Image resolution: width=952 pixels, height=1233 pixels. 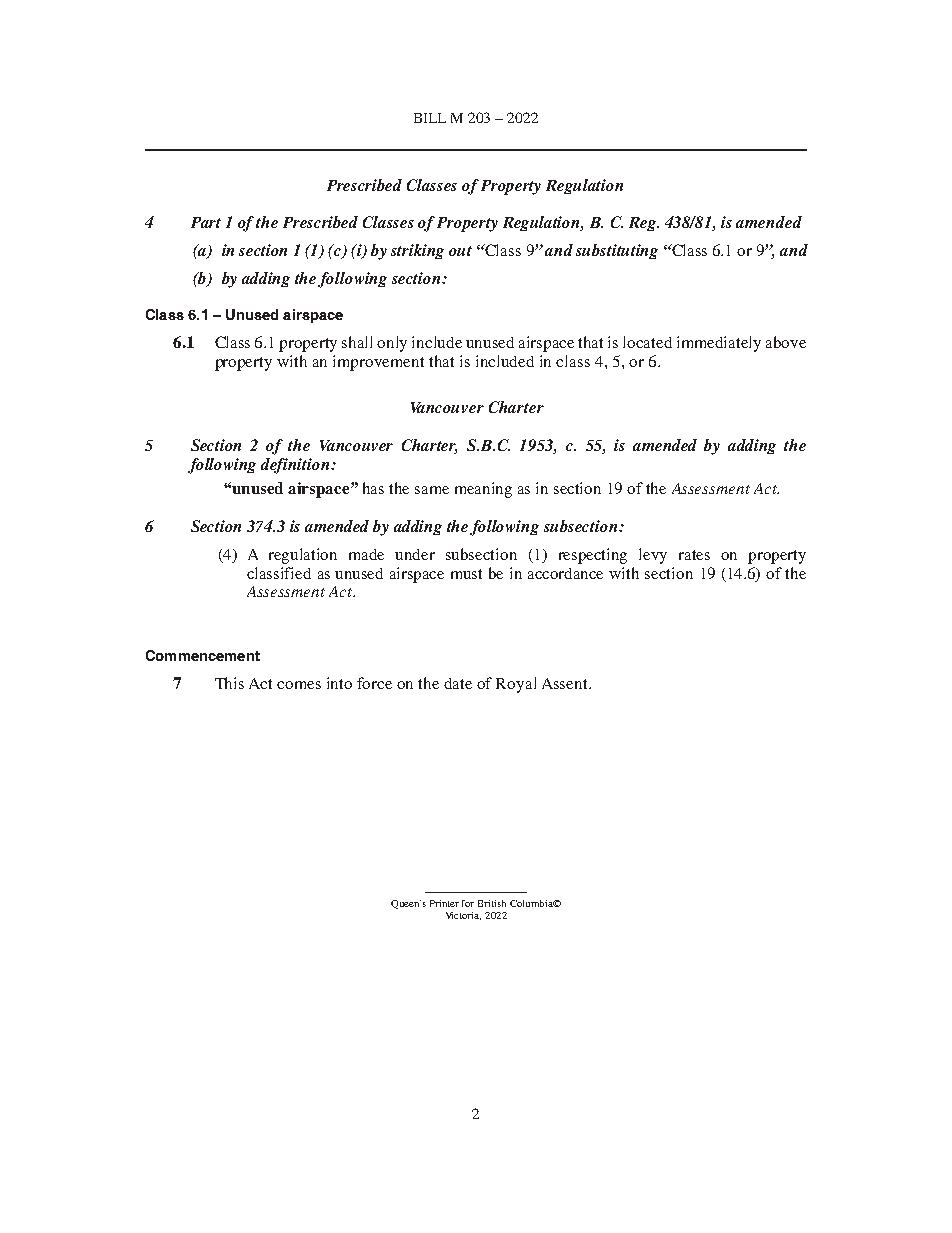 I want to click on Printer, so click(x=444, y=903).
